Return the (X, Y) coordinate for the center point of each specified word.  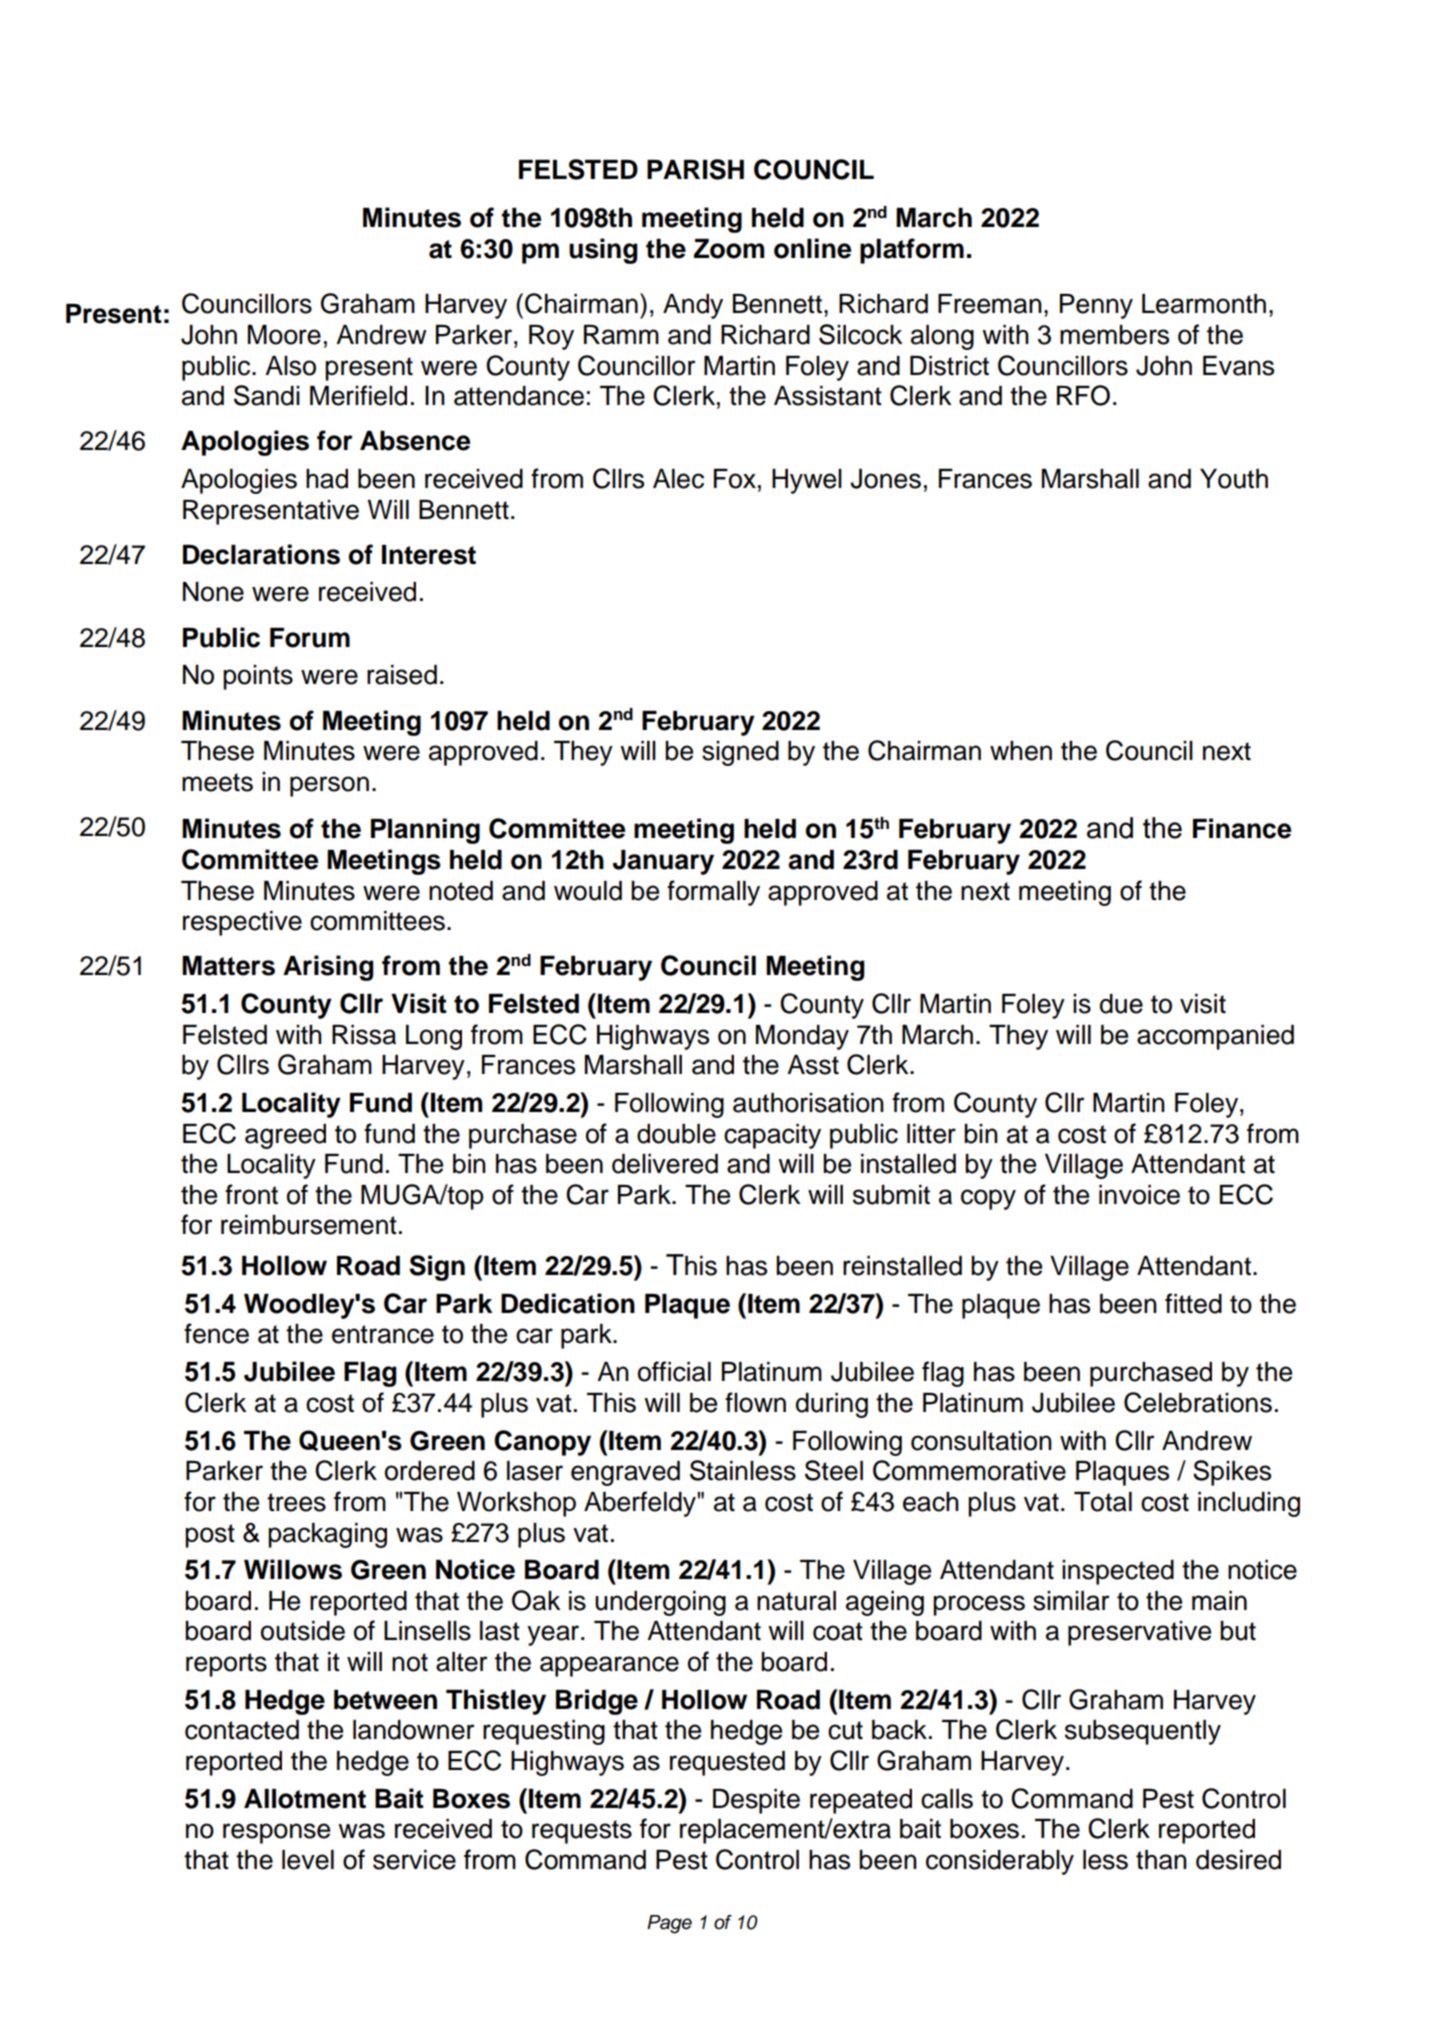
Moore (284, 335)
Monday (802, 1037)
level (308, 1860)
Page (669, 1924)
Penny (1096, 306)
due (1121, 1004)
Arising (328, 968)
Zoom (729, 249)
